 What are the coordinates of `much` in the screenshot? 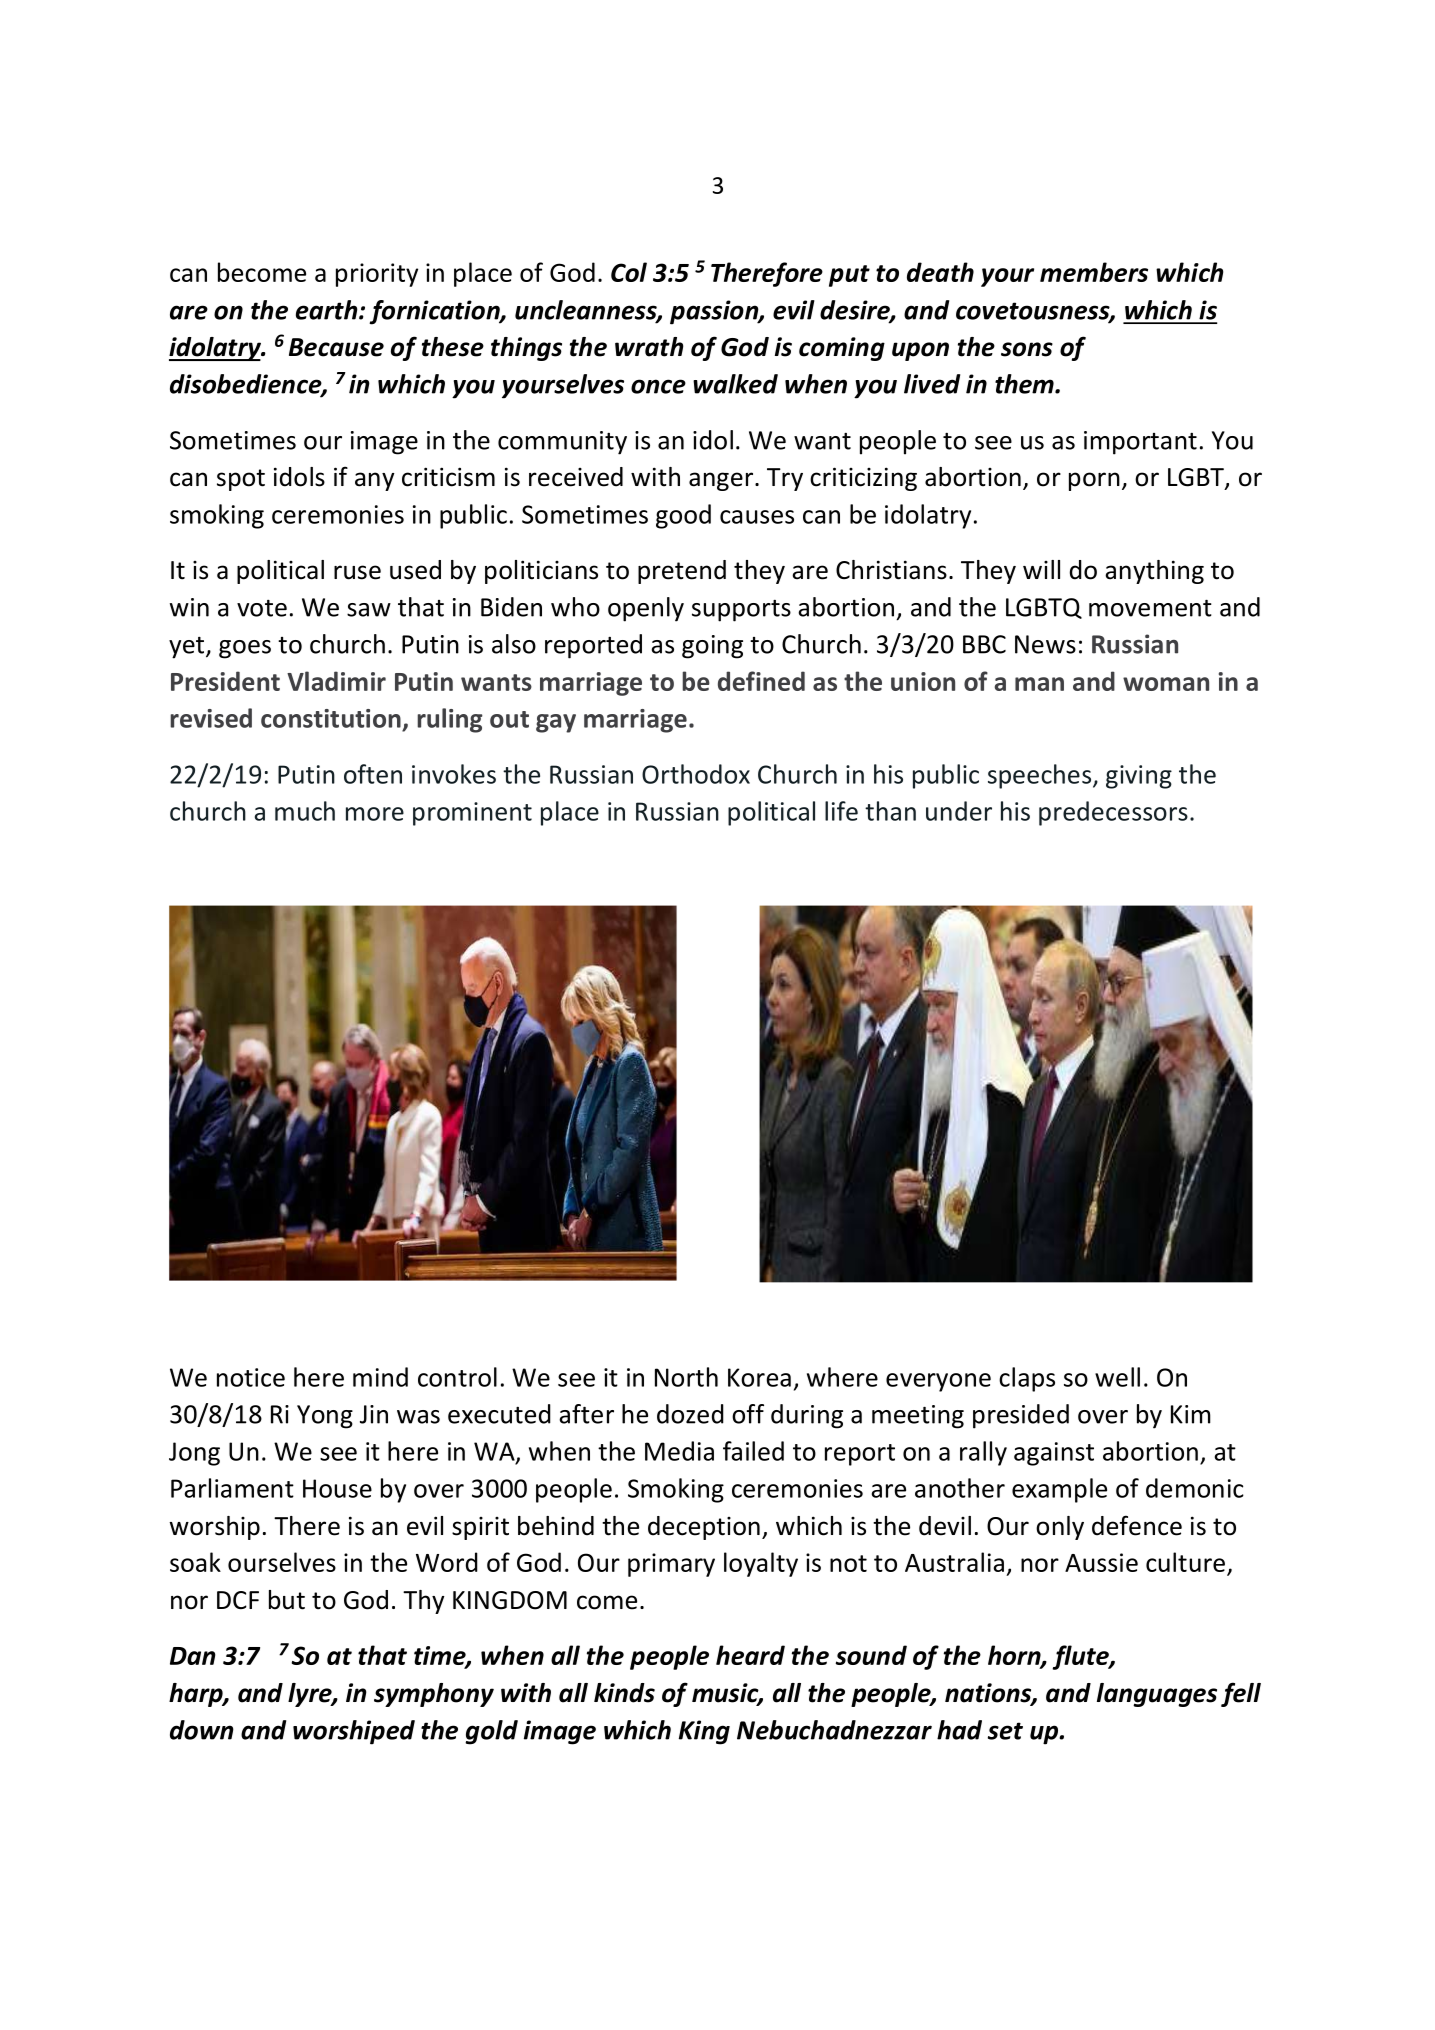 It's located at (305, 811).
